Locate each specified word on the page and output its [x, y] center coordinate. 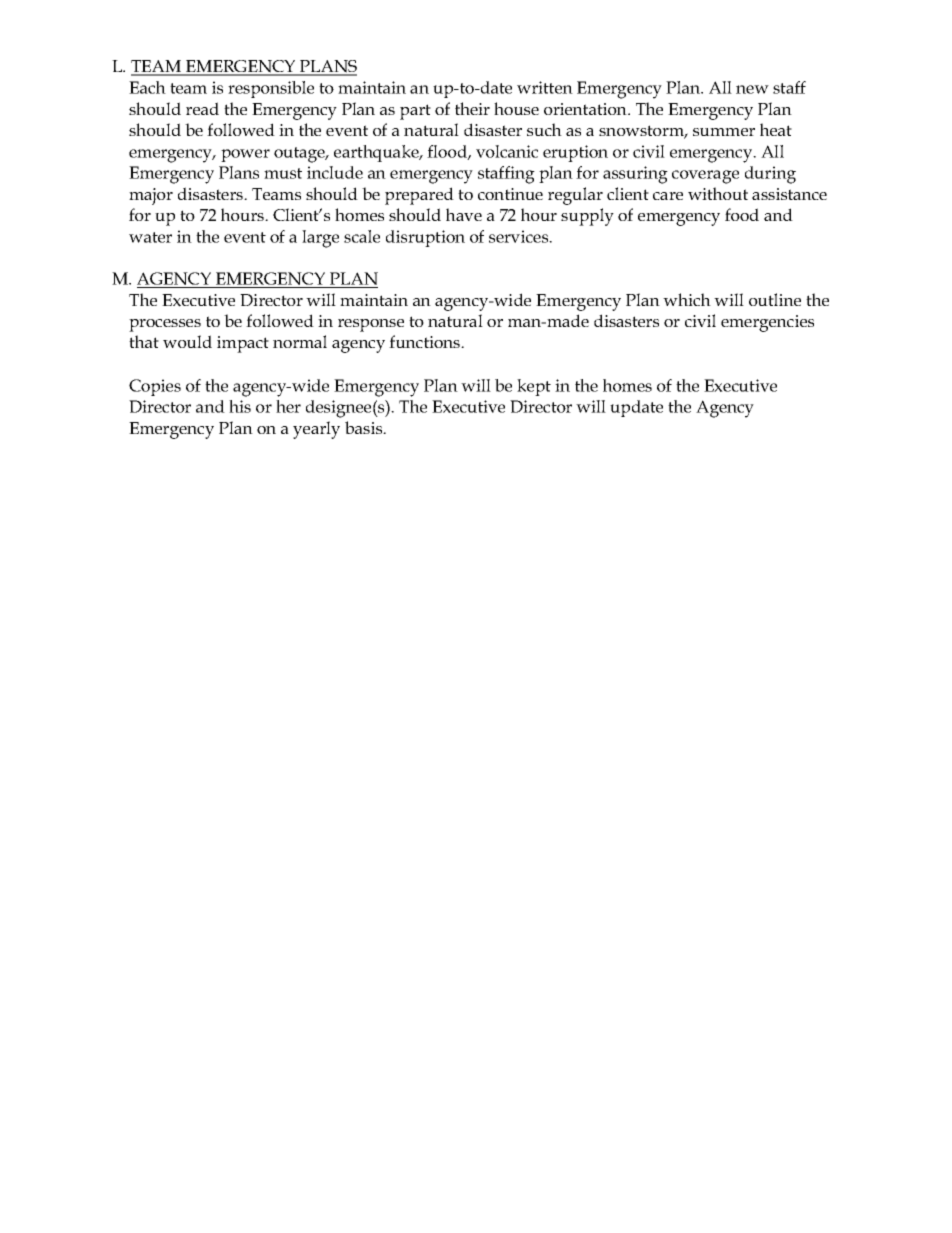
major [151, 196]
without [718, 193]
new [752, 89]
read [202, 108]
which [687, 299]
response [371, 325]
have [464, 214]
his [240, 406]
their [472, 108]
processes [165, 325]
